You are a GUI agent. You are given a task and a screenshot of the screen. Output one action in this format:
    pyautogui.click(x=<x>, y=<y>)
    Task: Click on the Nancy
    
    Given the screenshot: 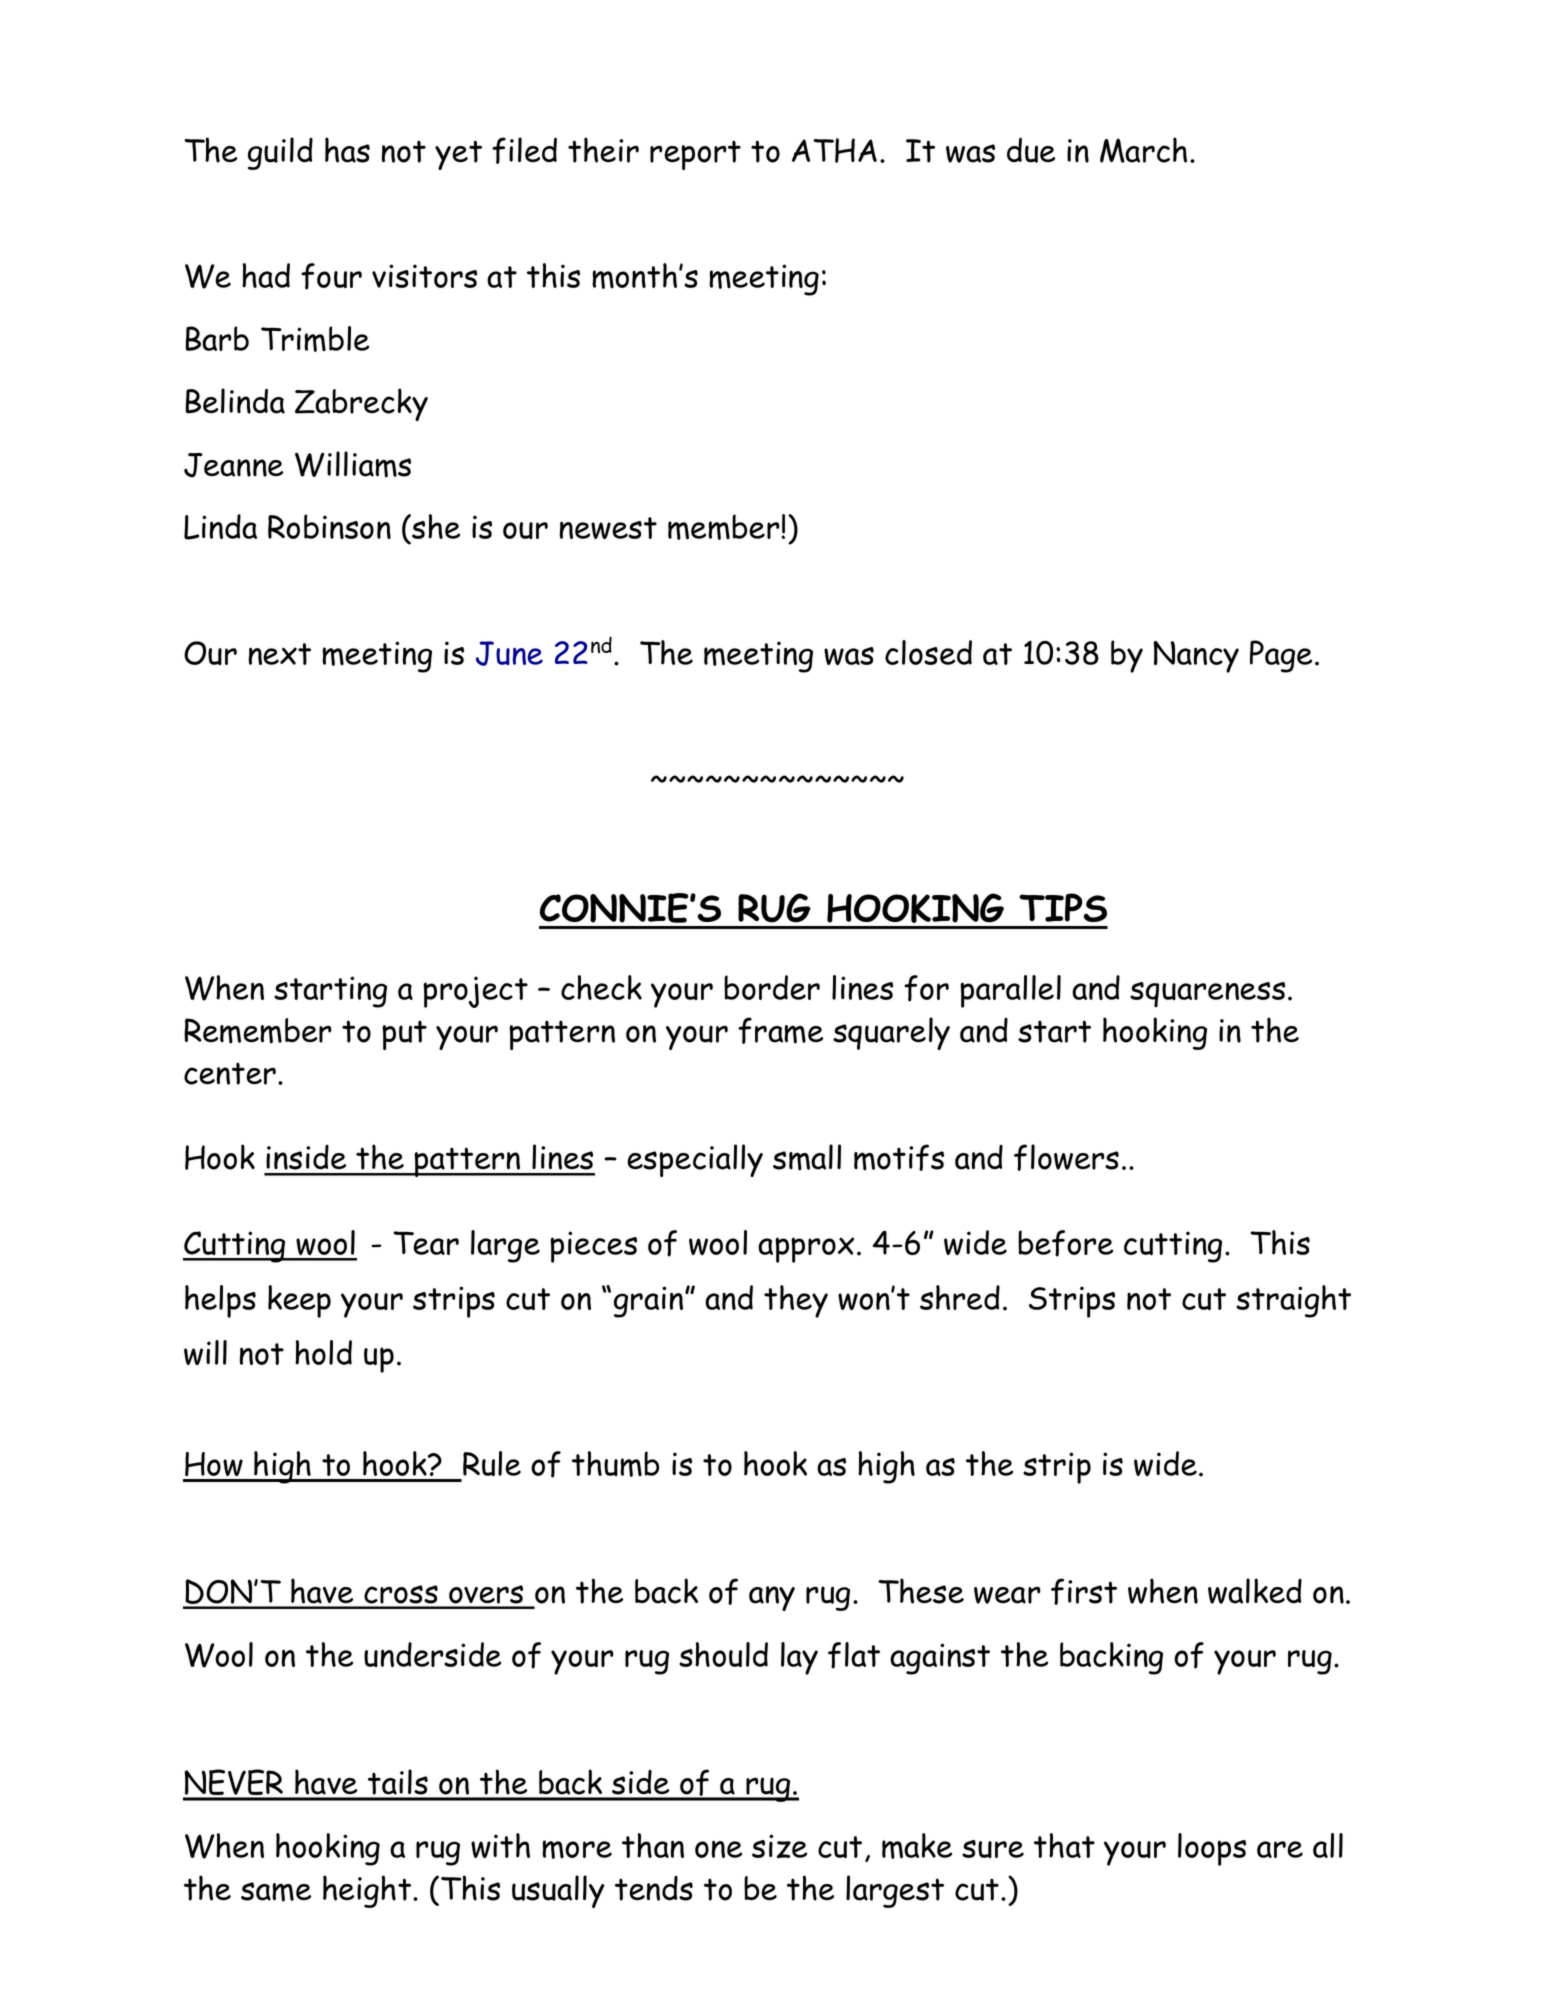 What is the action you would take?
    pyautogui.click(x=1196, y=657)
